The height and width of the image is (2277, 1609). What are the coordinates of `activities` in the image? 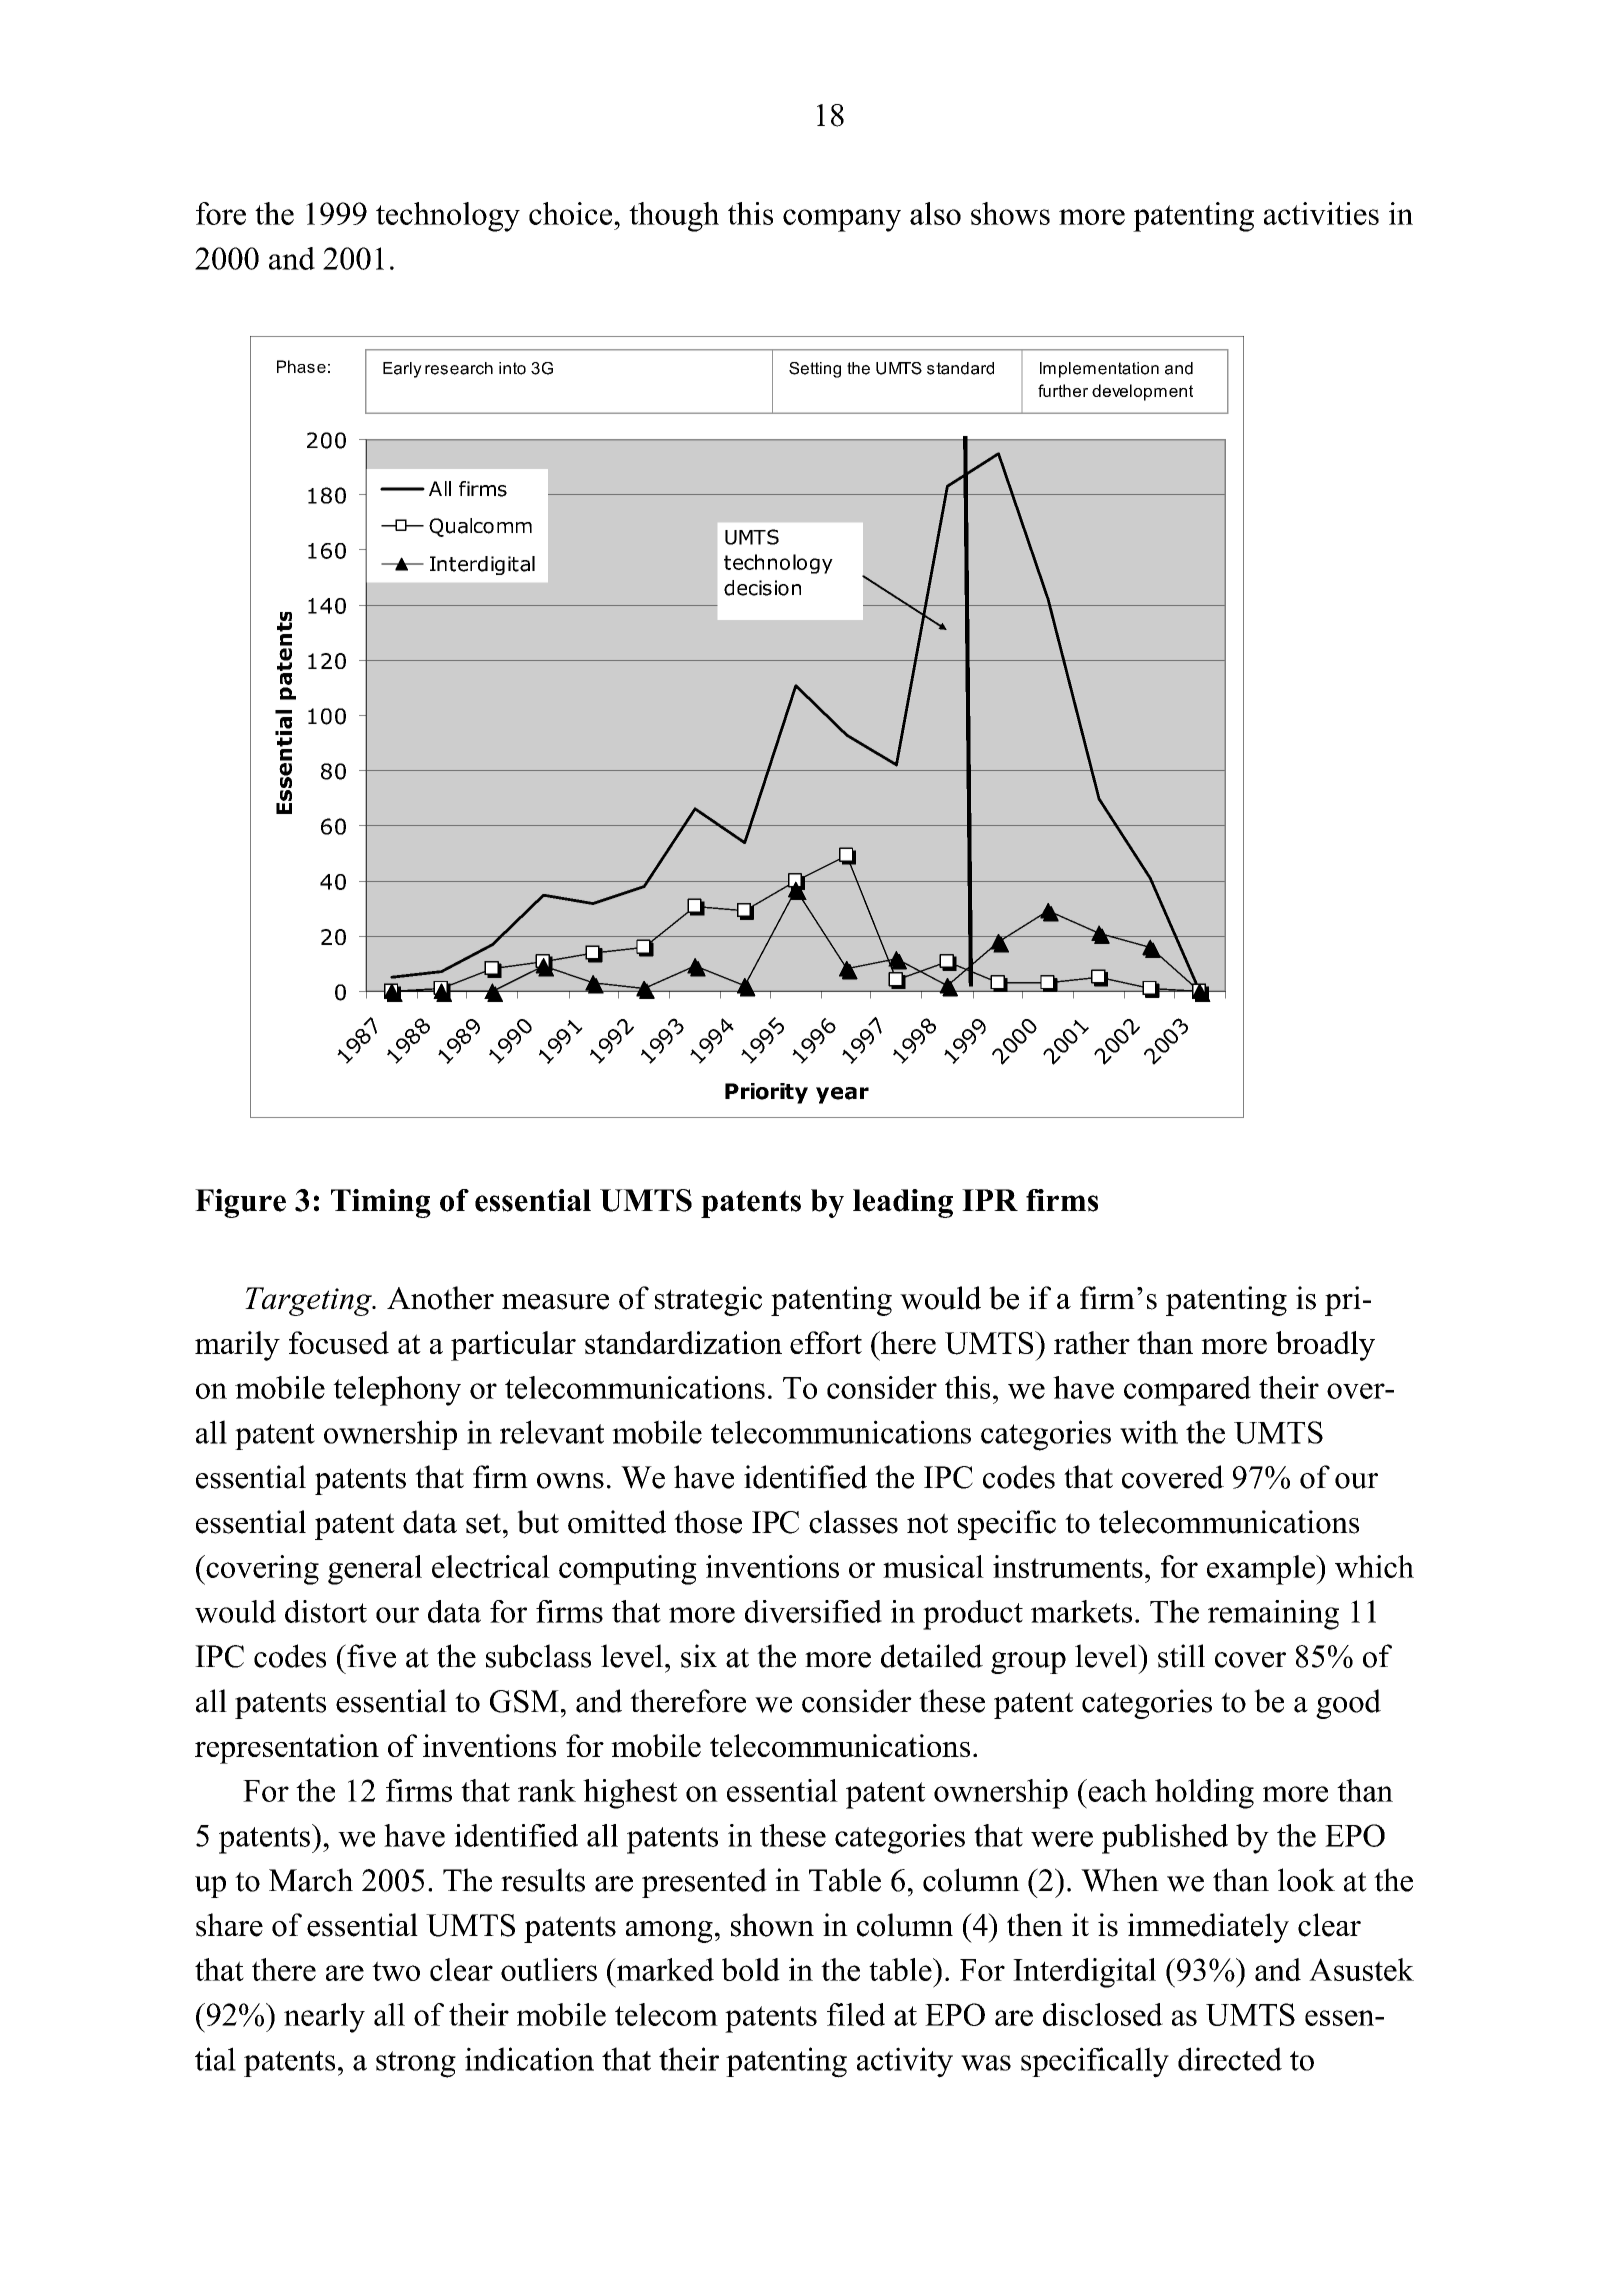 It's located at (1321, 213).
